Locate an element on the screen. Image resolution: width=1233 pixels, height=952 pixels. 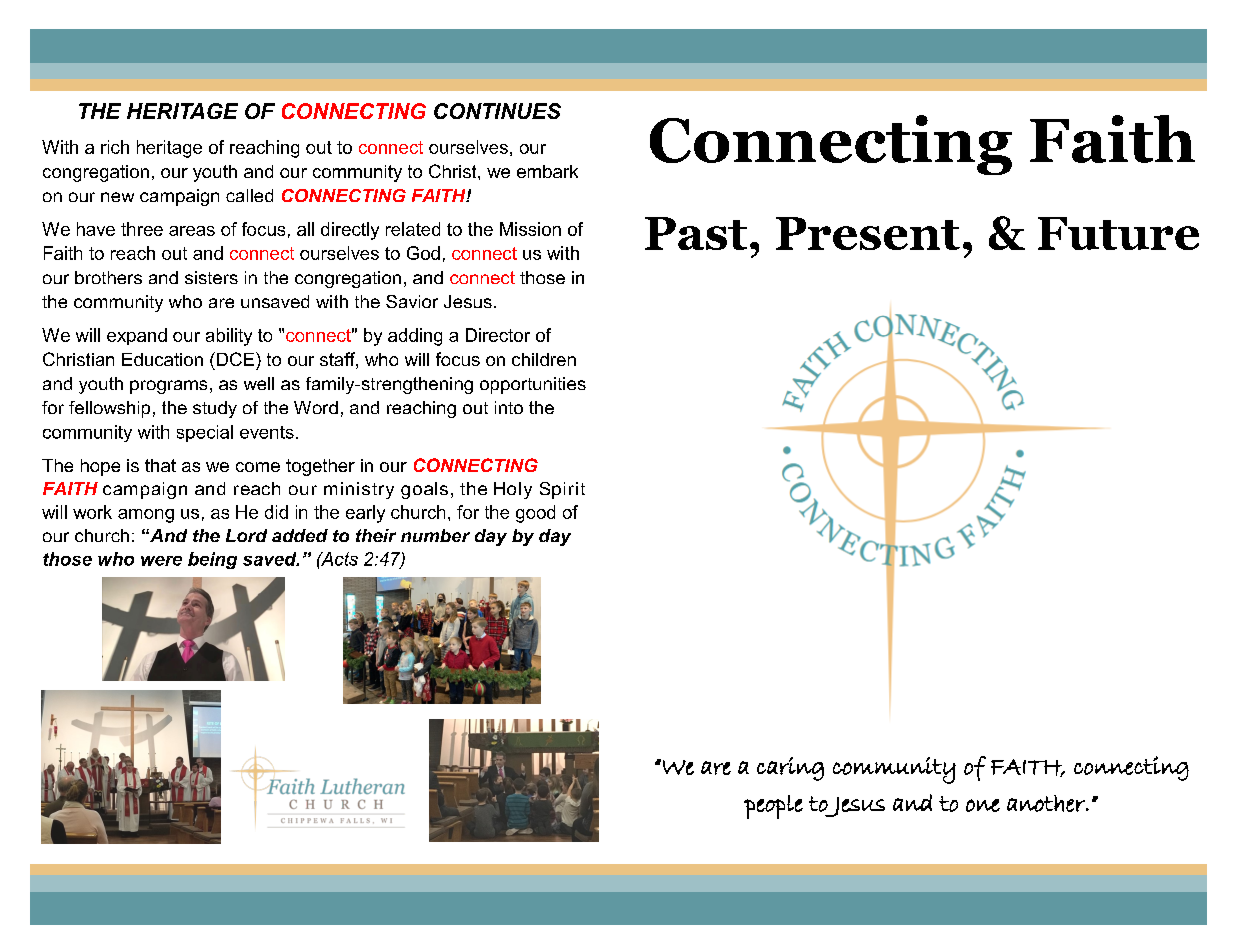
come is located at coordinates (258, 467).
